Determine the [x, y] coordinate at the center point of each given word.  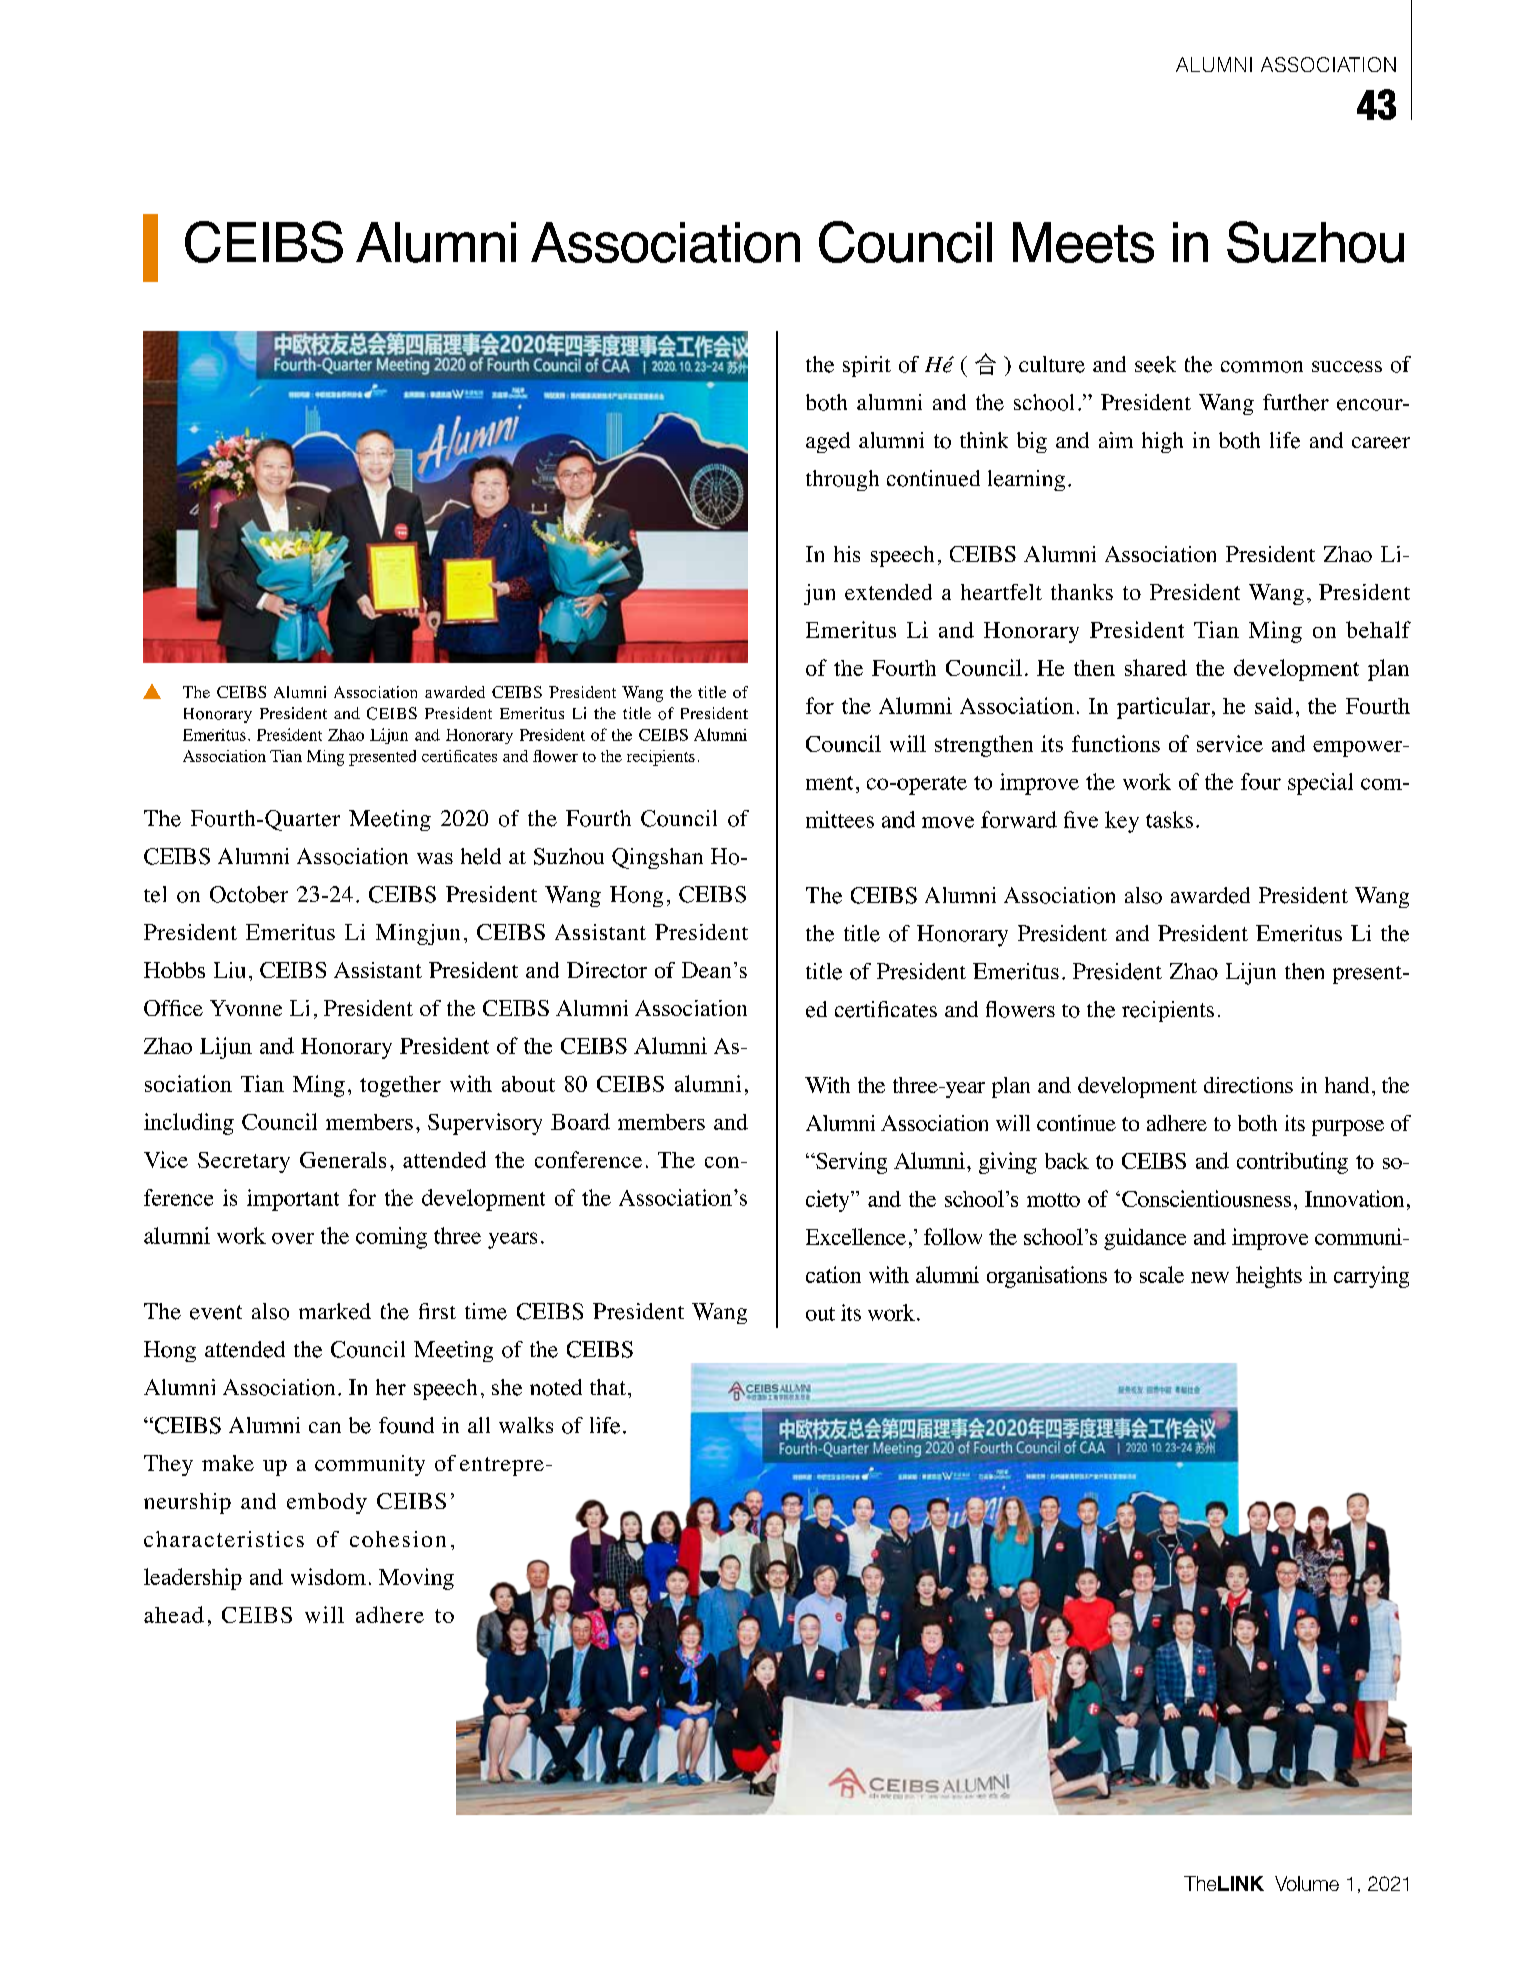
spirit [867, 366]
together [400, 1086]
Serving [850, 1163]
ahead [174, 1614]
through [842, 480]
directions [1248, 1085]
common [1262, 367]
